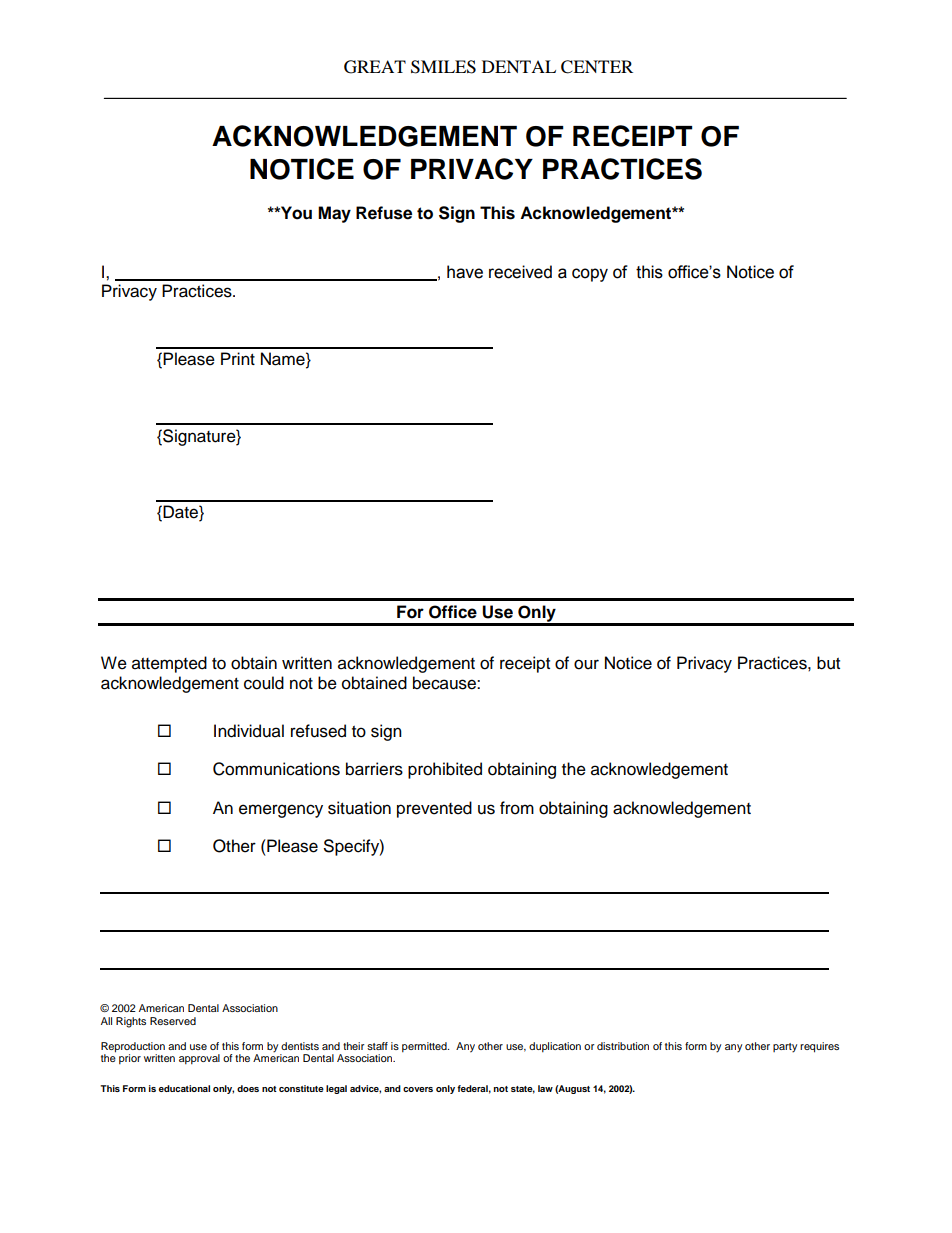 The width and height of the screenshot is (952, 1233). I want to click on CENTER, so click(597, 67).
